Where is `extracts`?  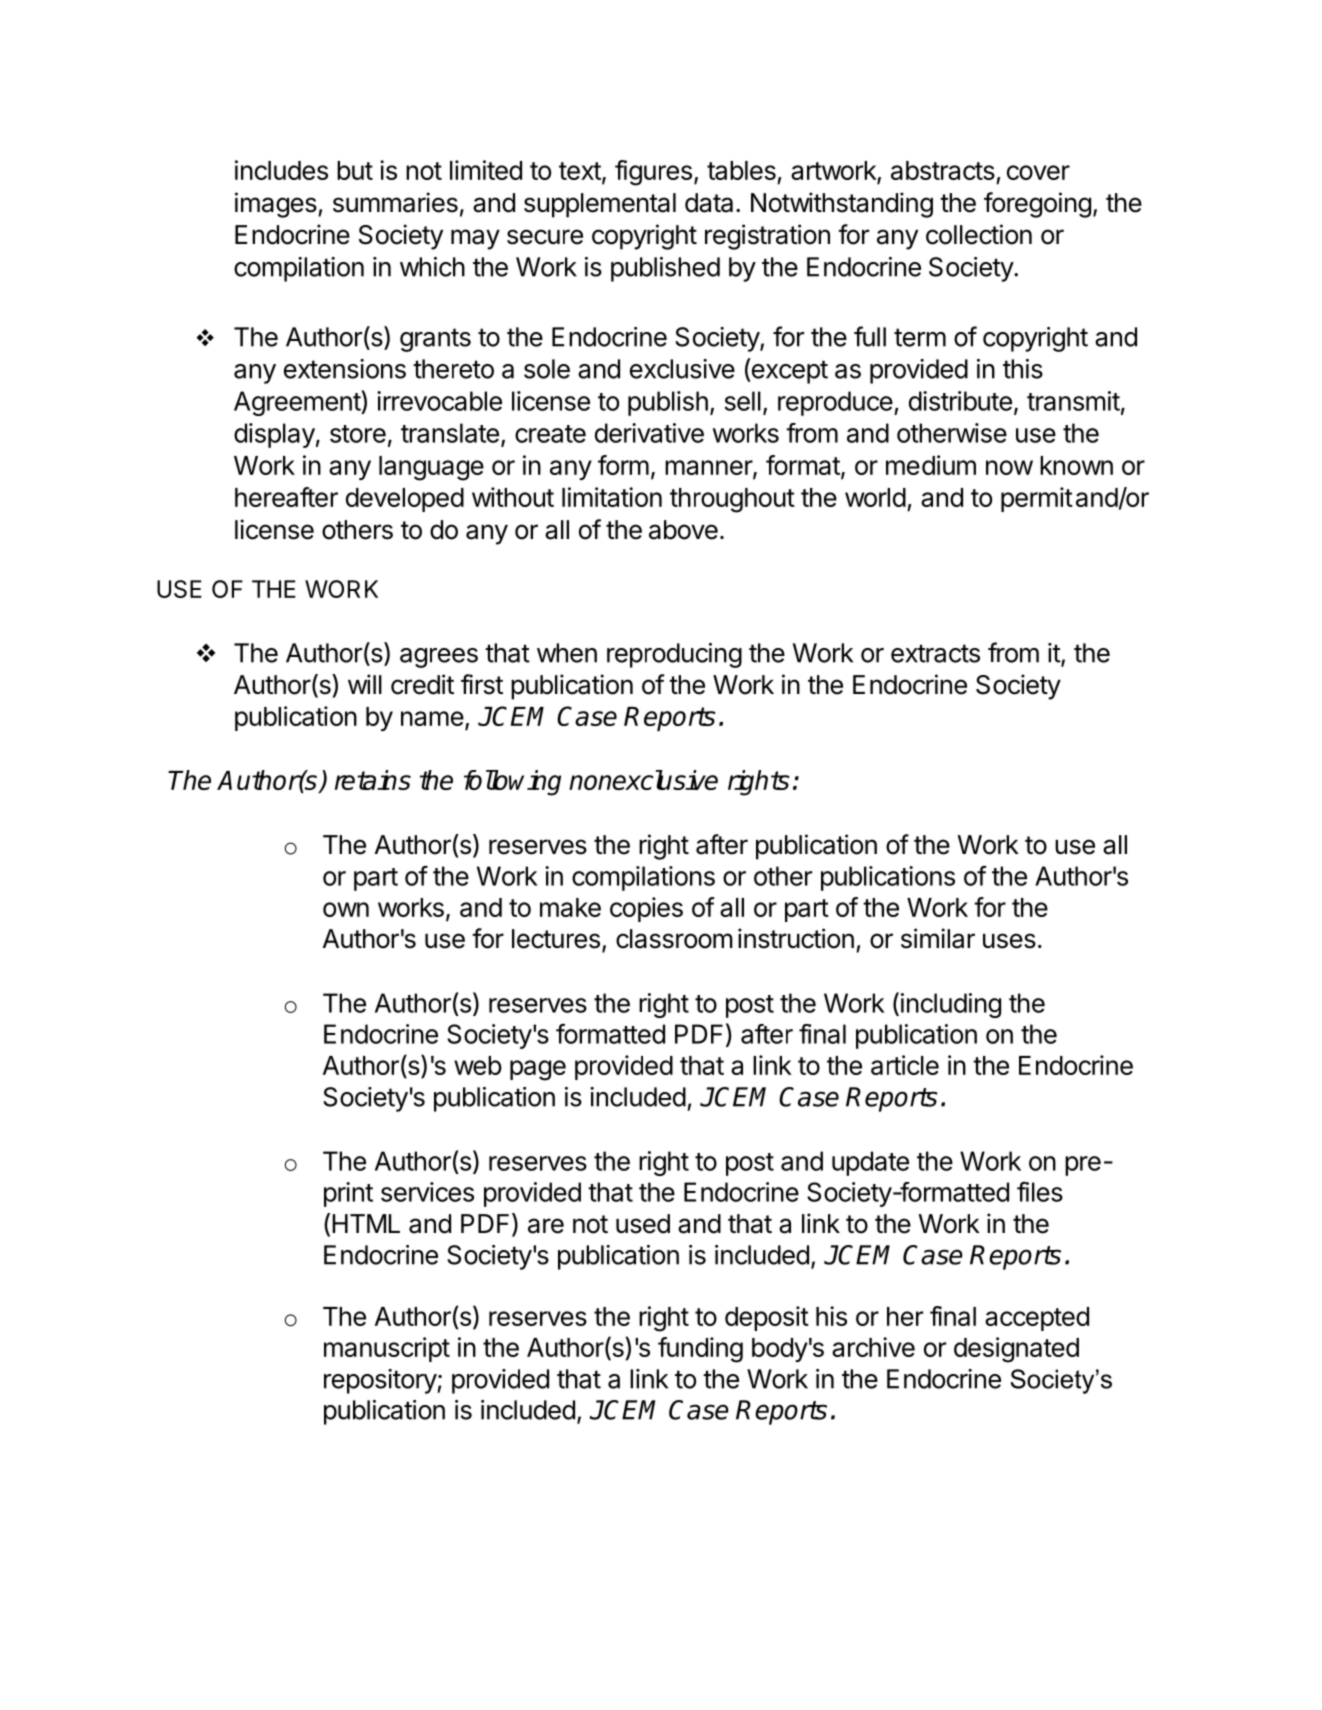
extracts is located at coordinates (935, 653).
